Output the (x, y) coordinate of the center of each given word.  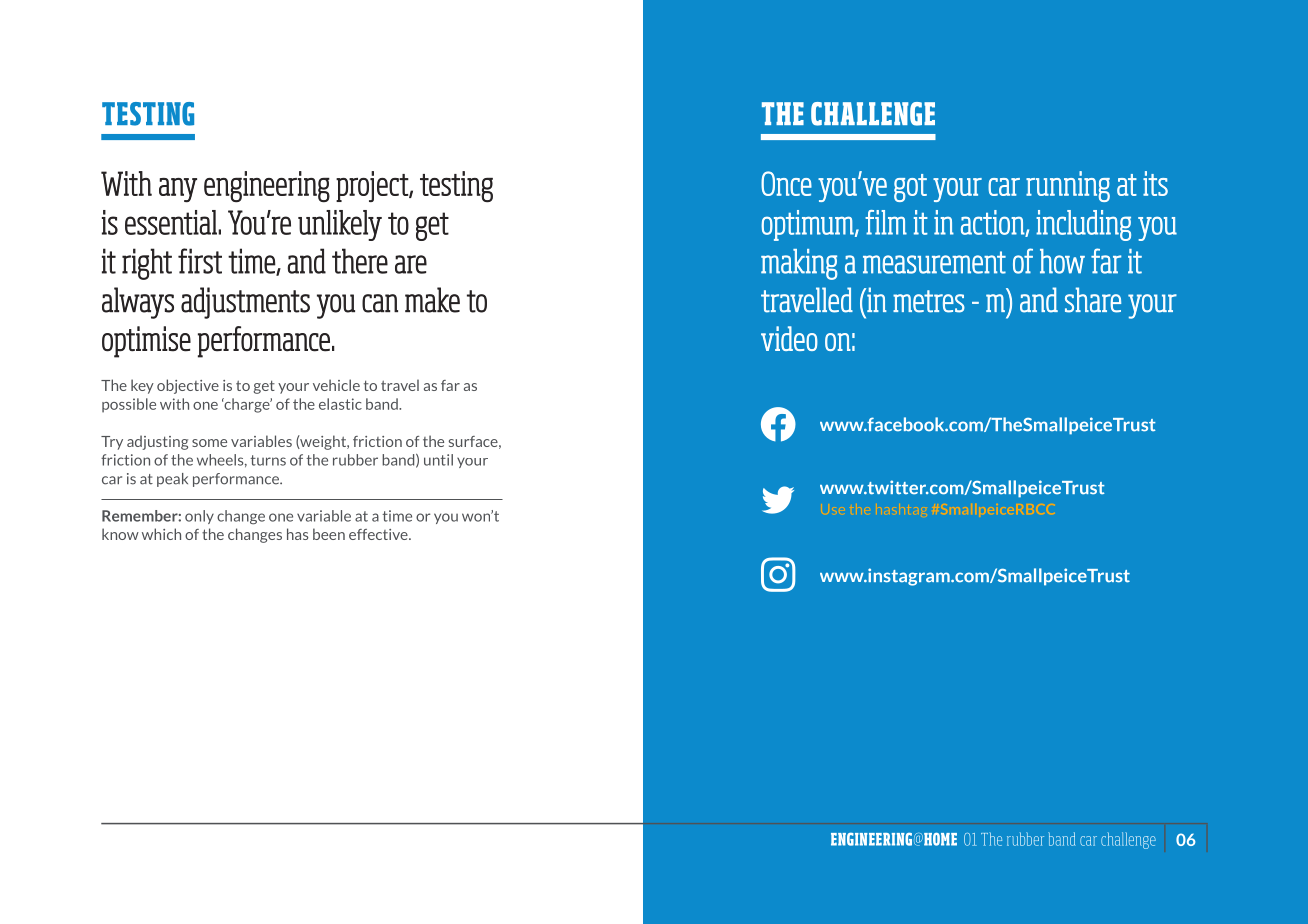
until (438, 460)
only (199, 517)
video (789, 338)
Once (786, 183)
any (178, 190)
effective (379, 534)
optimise (146, 342)
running (1068, 186)
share (1093, 300)
